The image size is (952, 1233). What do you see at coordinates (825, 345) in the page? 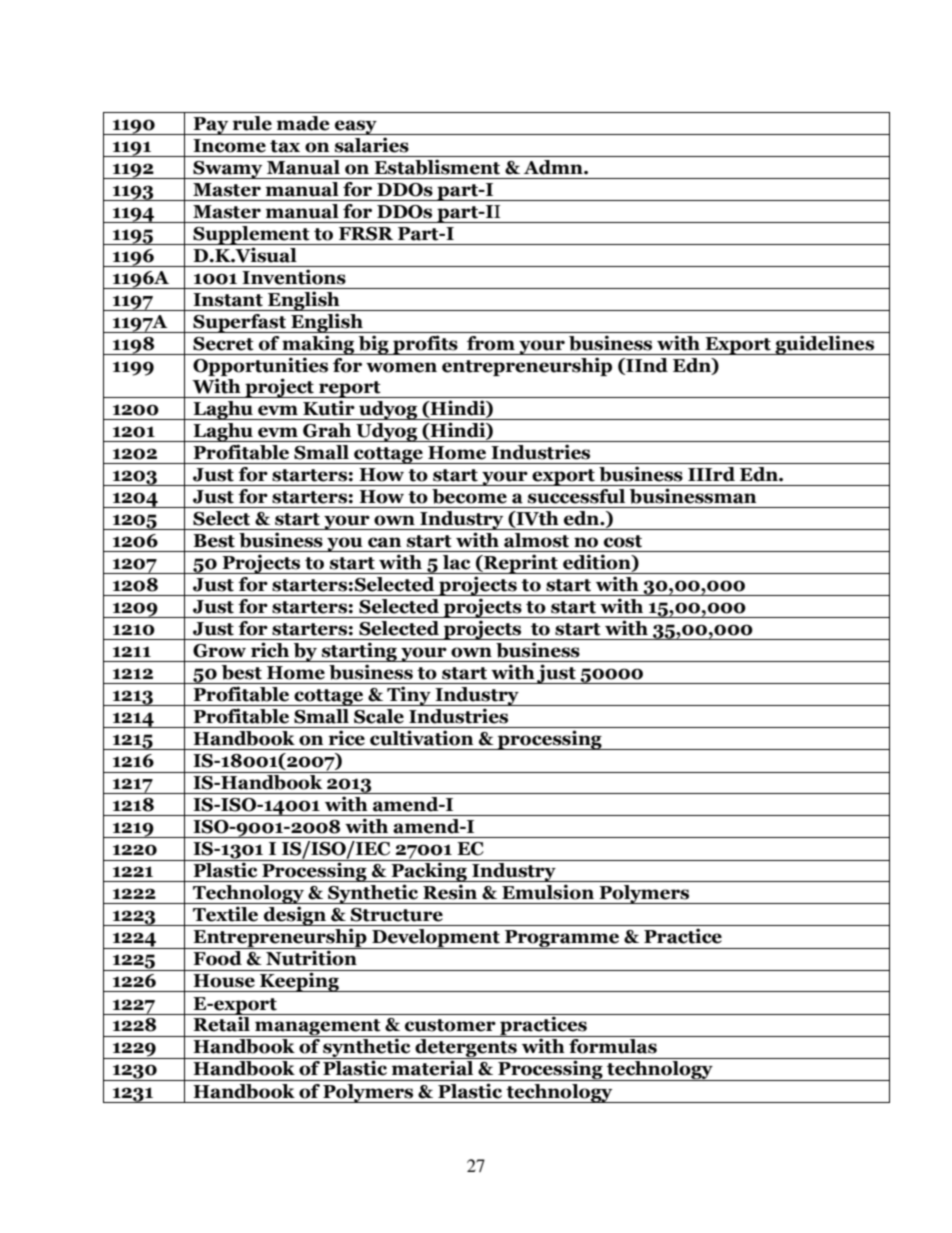
I see `guidelines` at bounding box center [825, 345].
